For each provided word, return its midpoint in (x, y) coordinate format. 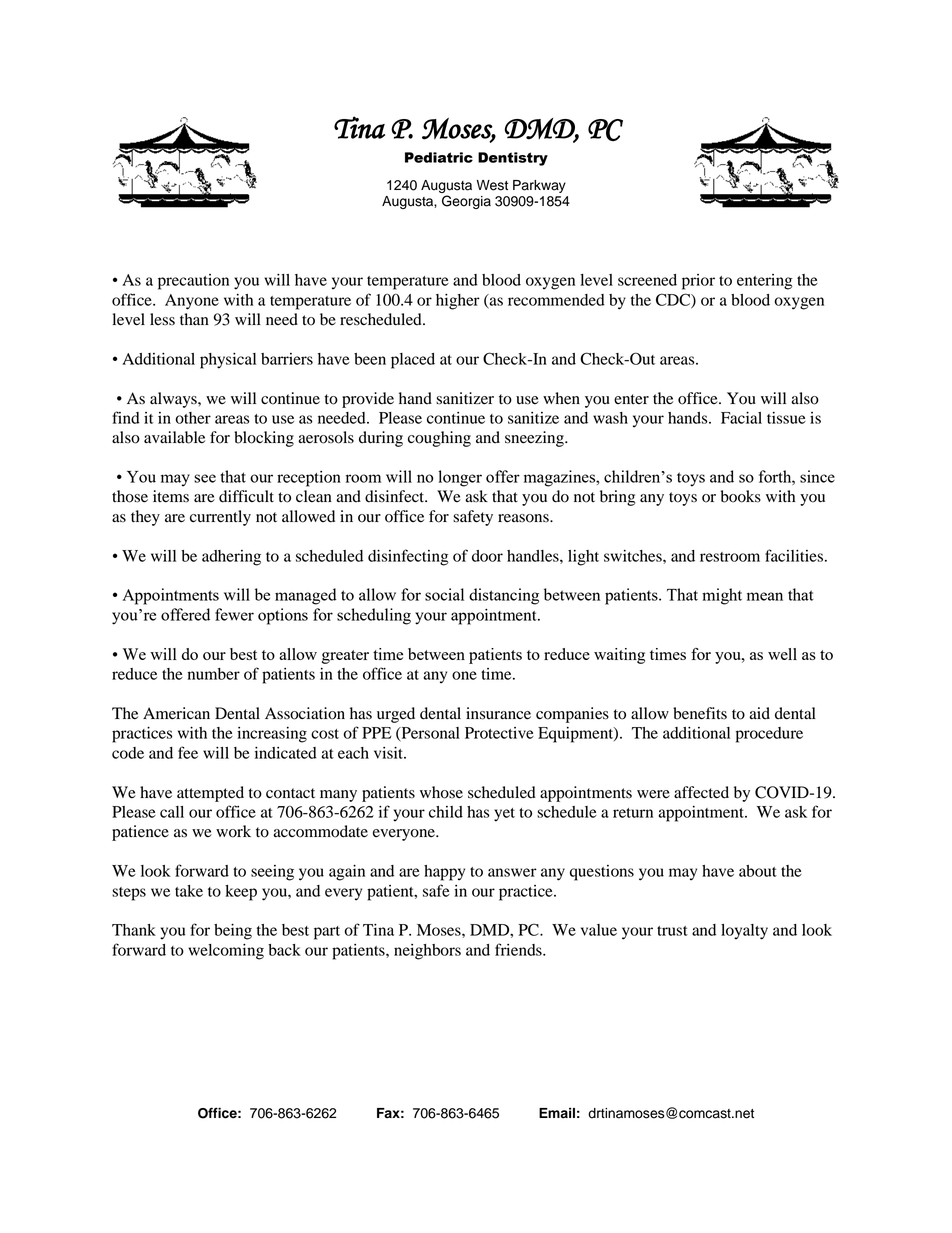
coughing (439, 439)
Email (557, 1113)
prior (698, 282)
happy (444, 873)
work (233, 831)
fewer (234, 614)
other (193, 418)
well (782, 654)
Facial (741, 418)
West (492, 185)
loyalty (744, 932)
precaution (193, 282)
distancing (504, 596)
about (758, 871)
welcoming (226, 952)
